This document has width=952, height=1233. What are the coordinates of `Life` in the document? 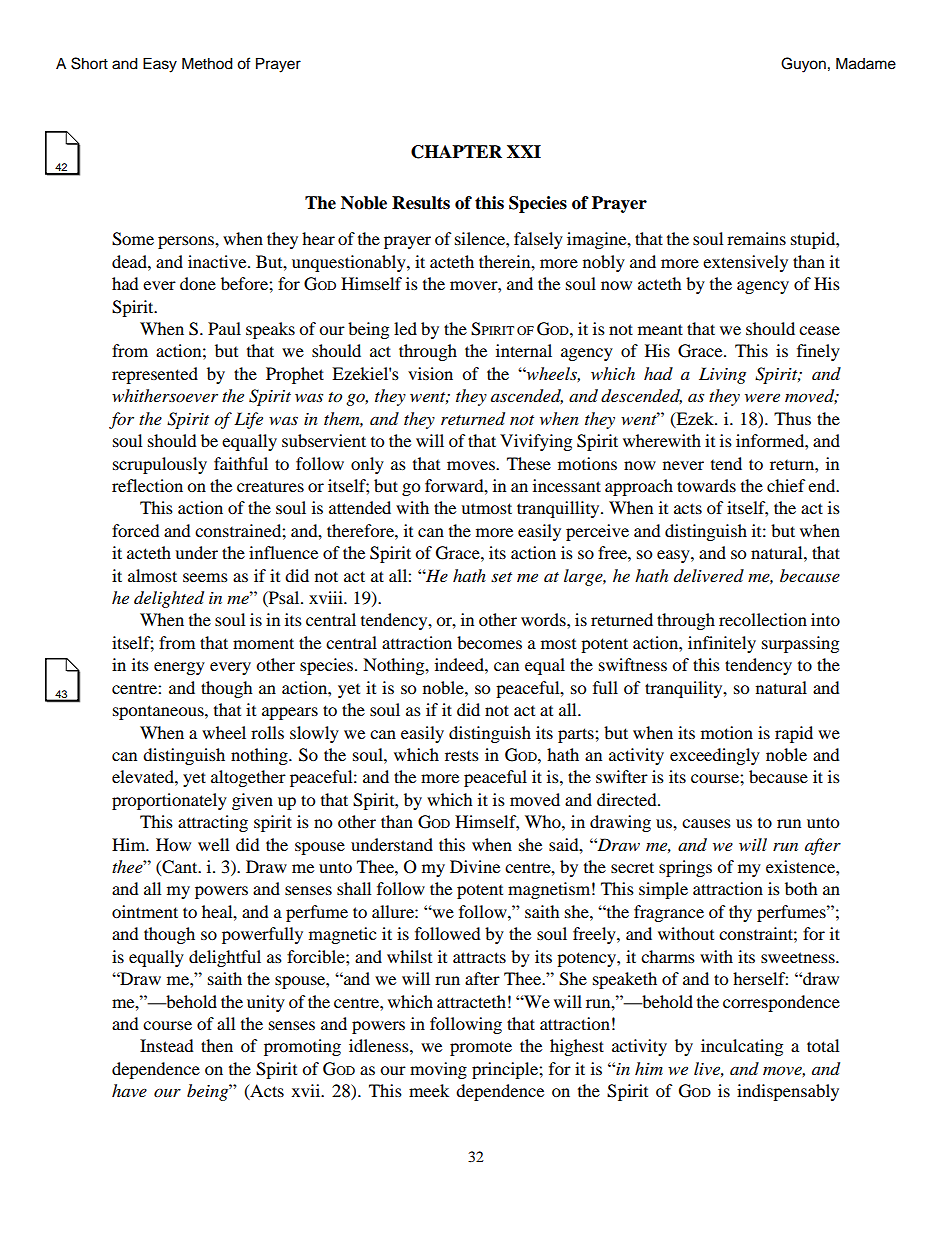 It's located at (248, 420).
